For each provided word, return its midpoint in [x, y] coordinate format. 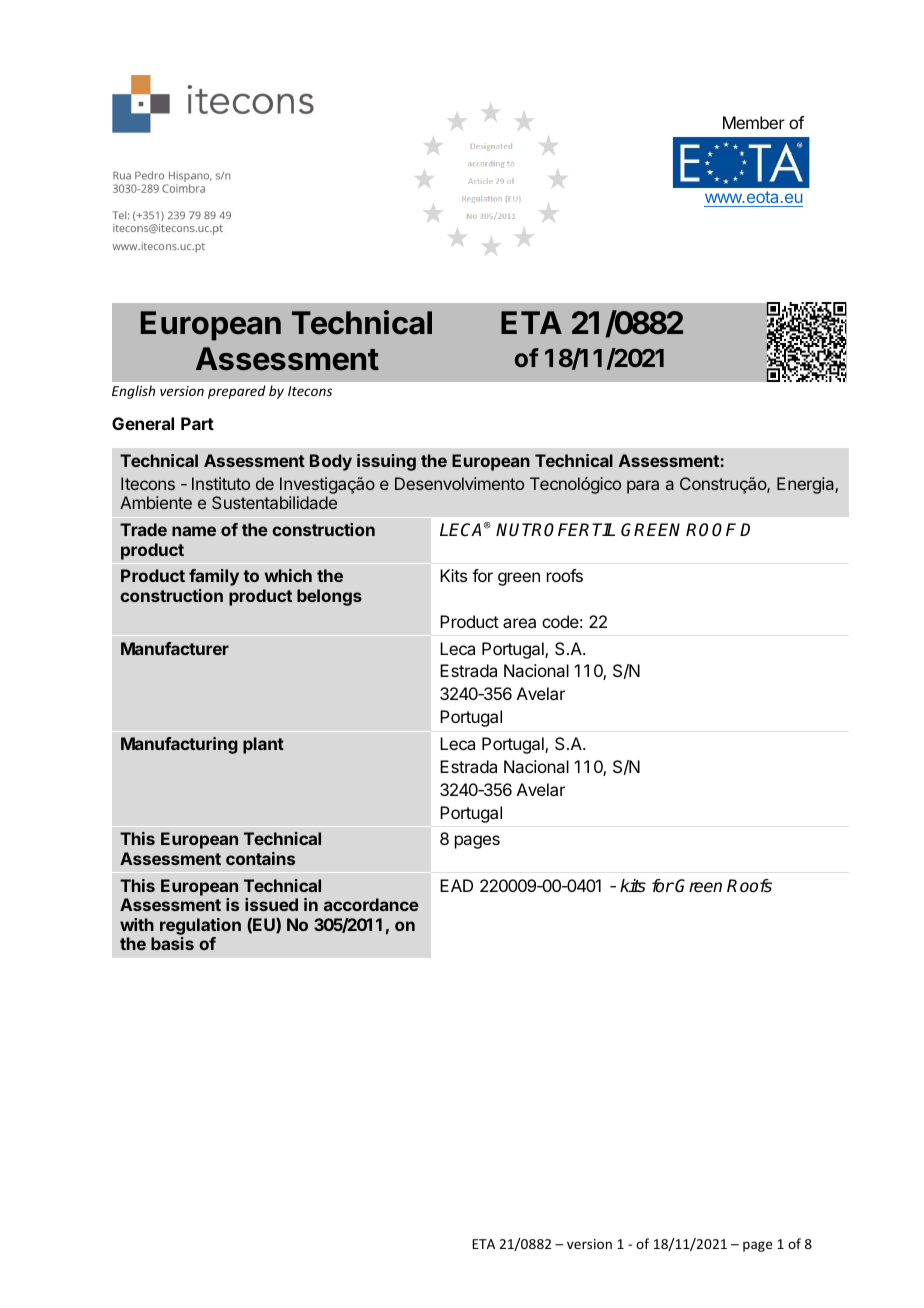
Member [754, 122]
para [643, 487]
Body [331, 462]
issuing [386, 462]
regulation [200, 928]
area [519, 623]
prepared [237, 392]
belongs [329, 597]
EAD [456, 885]
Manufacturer [175, 648]
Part [197, 423]
